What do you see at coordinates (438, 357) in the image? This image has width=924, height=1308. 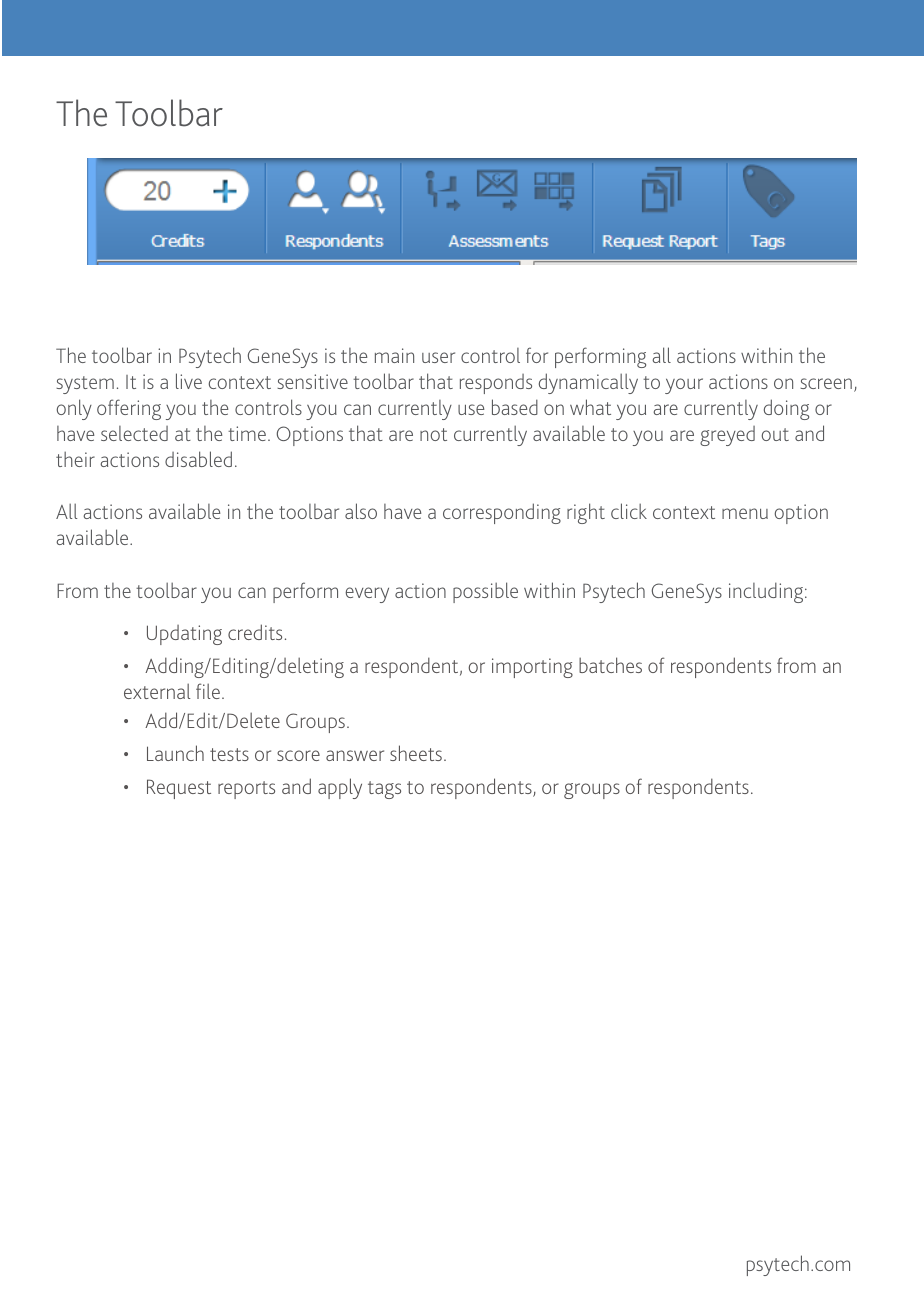 I see `user` at bounding box center [438, 357].
